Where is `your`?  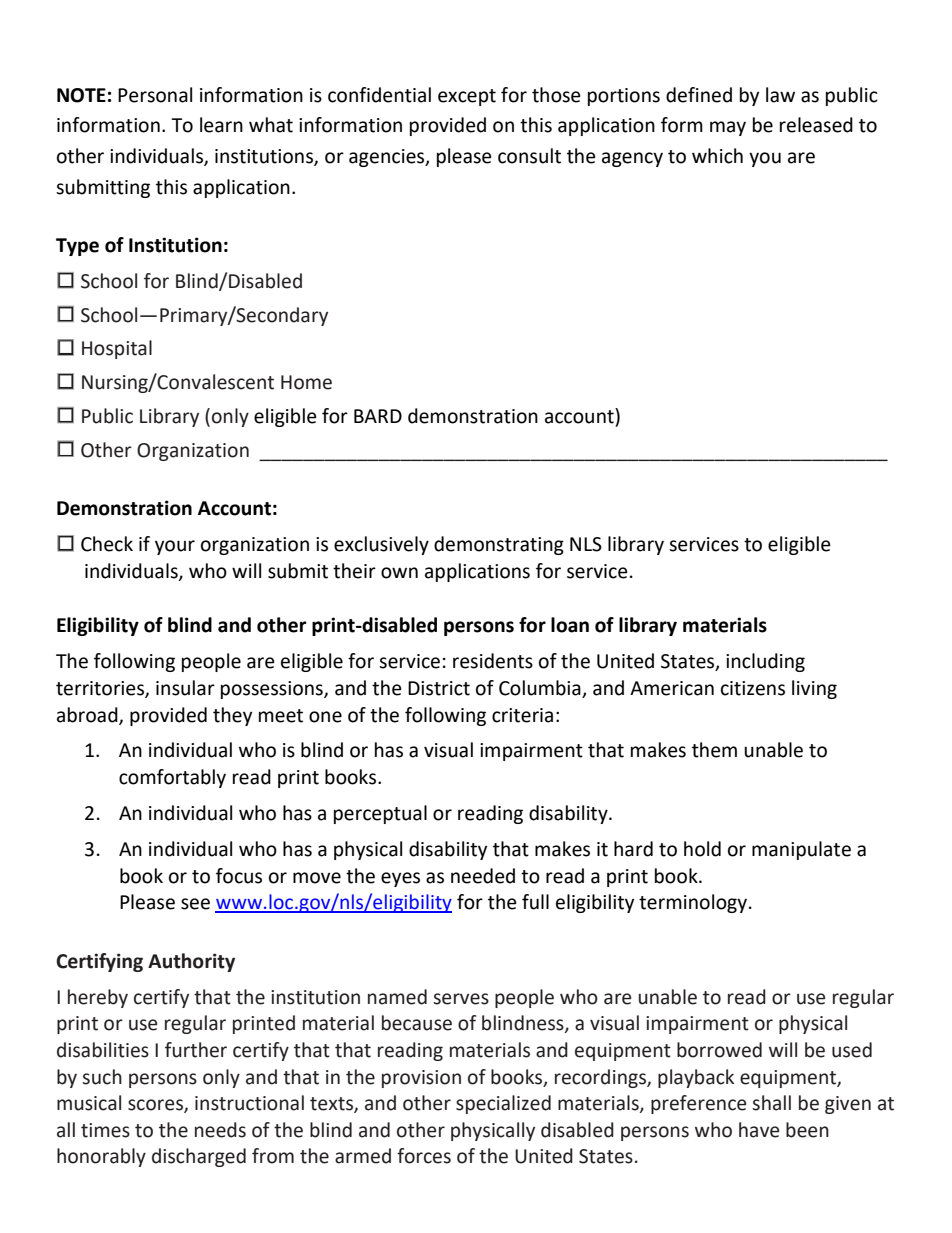 your is located at coordinates (175, 547).
